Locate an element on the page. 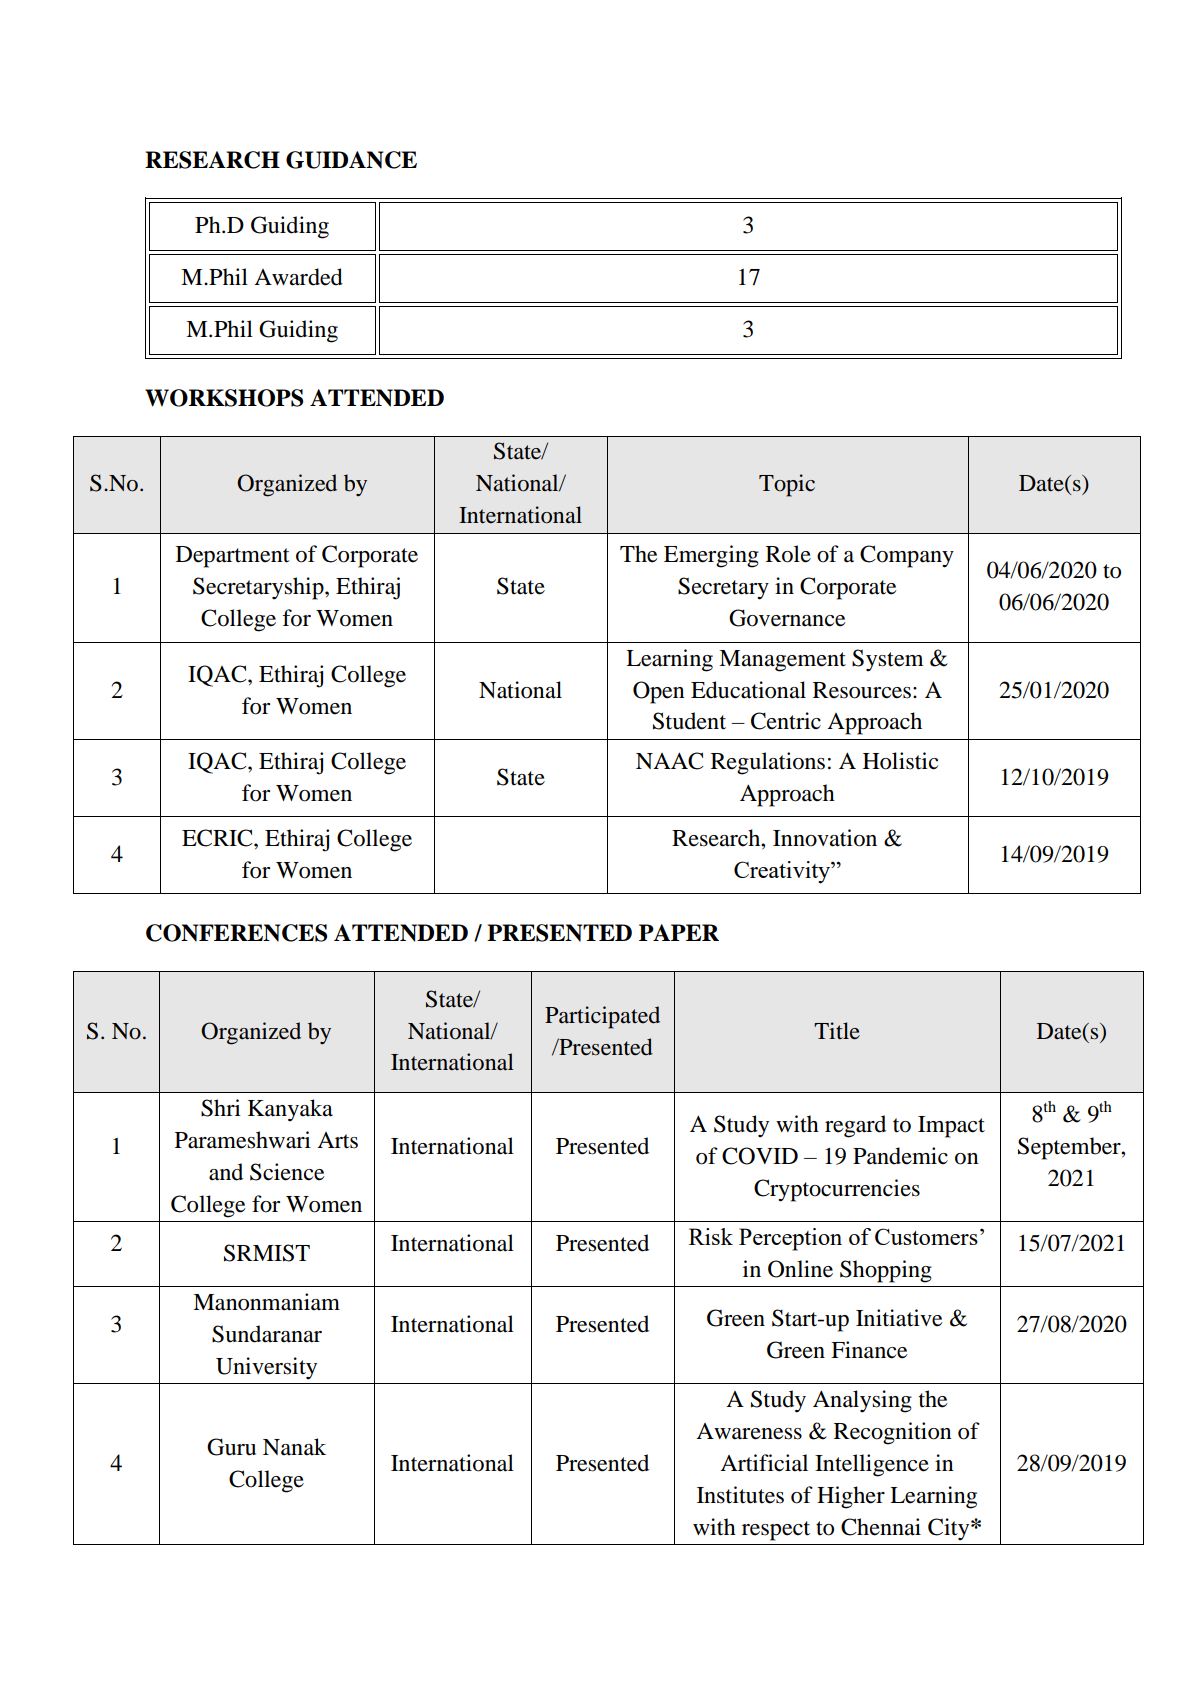 The width and height of the document is (1201, 1699). Topic is located at coordinates (787, 485).
